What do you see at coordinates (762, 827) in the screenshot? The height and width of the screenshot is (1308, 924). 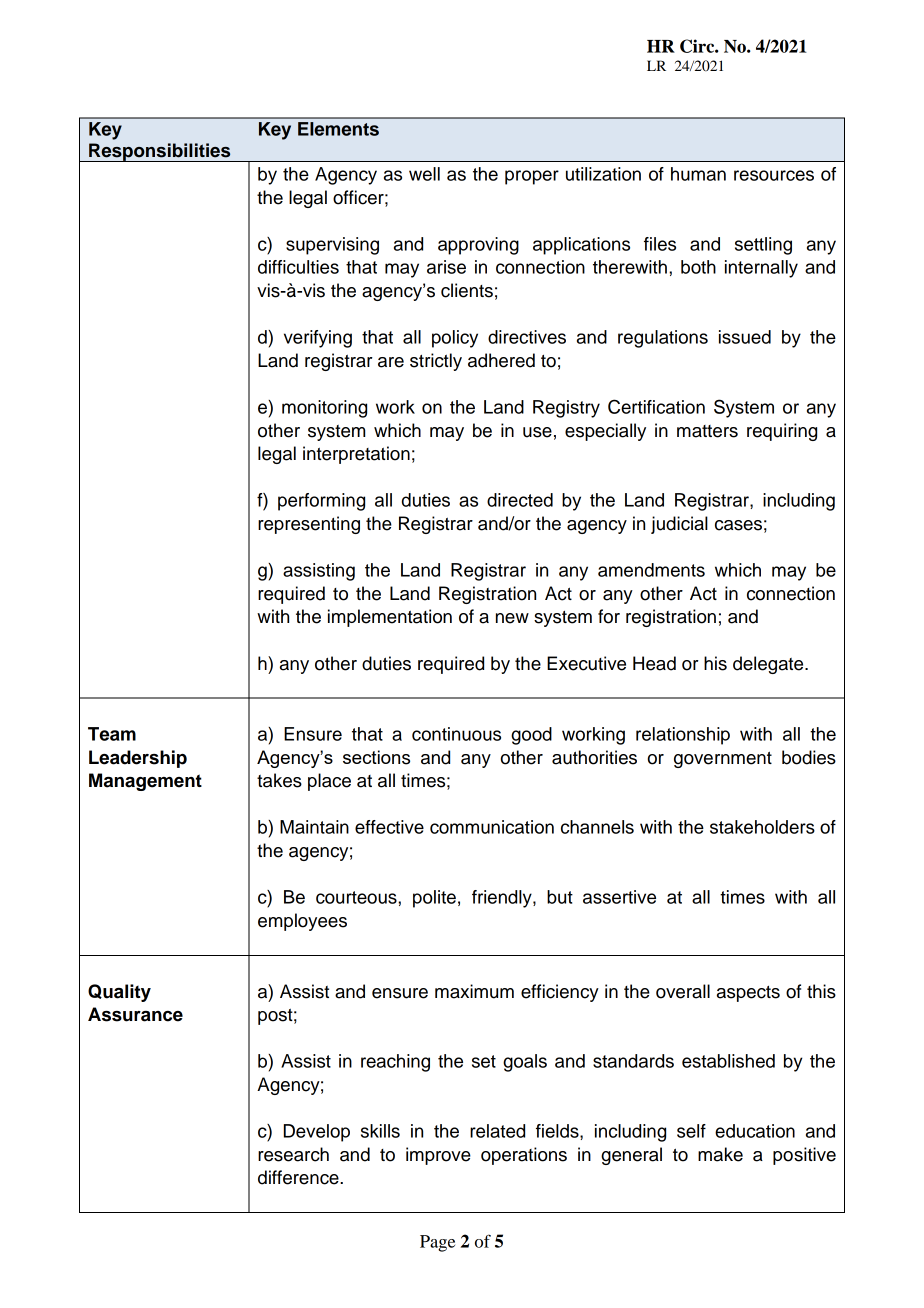 I see `stakeholders` at bounding box center [762, 827].
